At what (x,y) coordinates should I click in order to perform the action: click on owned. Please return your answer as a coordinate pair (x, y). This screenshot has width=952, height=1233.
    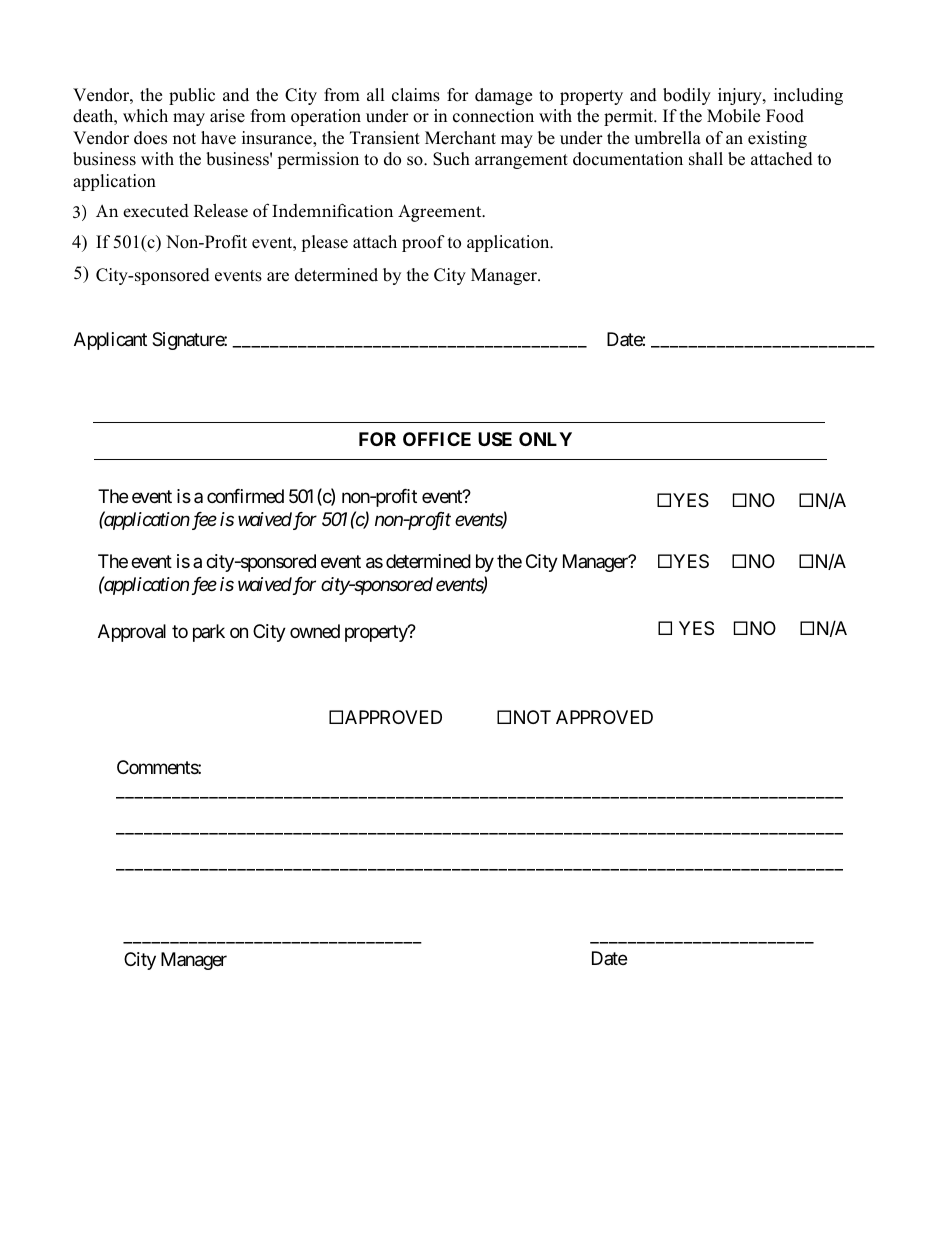
    Looking at the image, I should click on (315, 631).
